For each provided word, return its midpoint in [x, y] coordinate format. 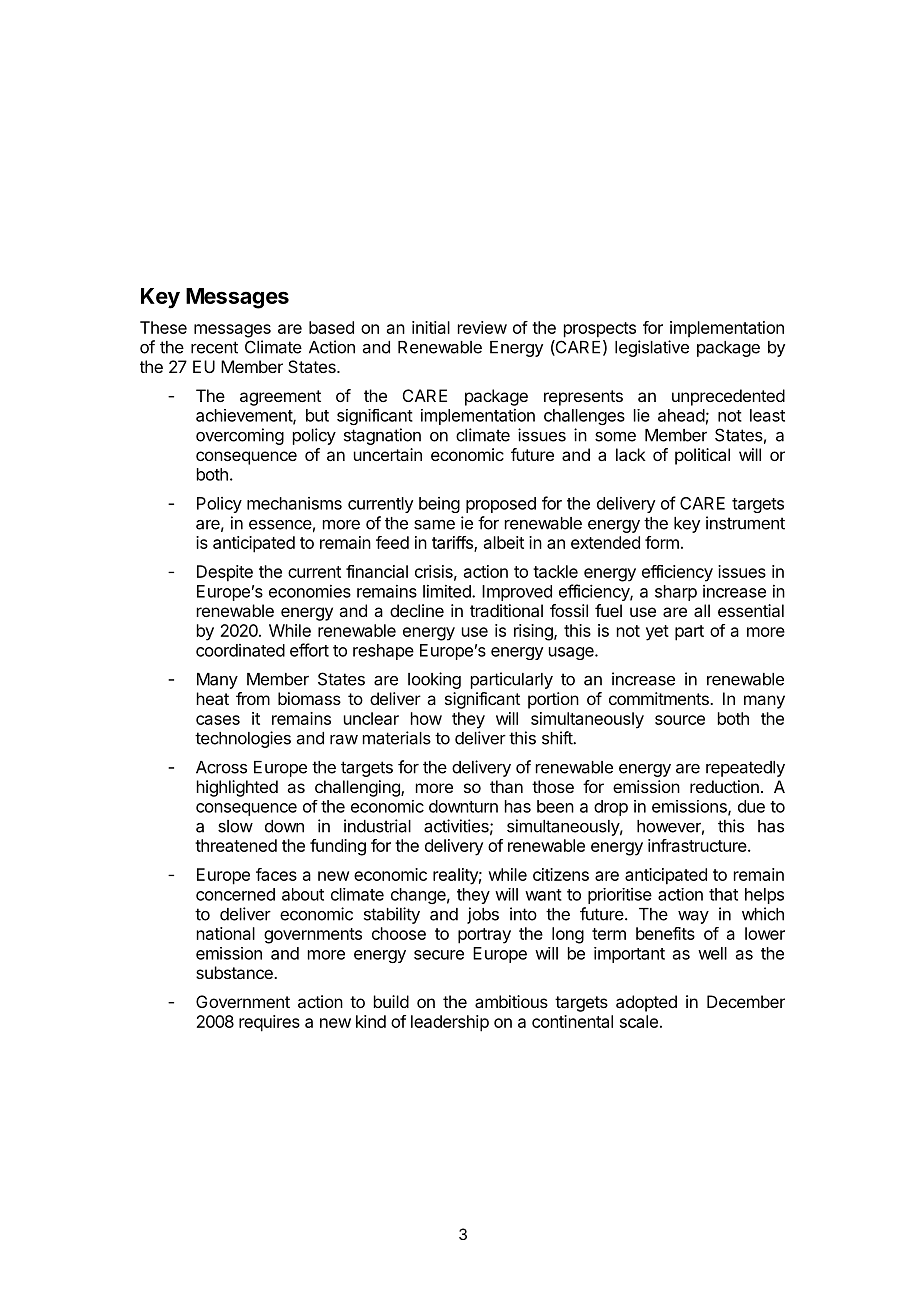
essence [280, 525]
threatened [236, 845]
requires [269, 1023]
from [253, 698]
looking [434, 680]
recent [214, 347]
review [482, 327]
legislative [652, 348]
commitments [660, 698]
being [439, 505]
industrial [377, 826]
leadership [450, 1023]
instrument [745, 523]
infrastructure [698, 845]
